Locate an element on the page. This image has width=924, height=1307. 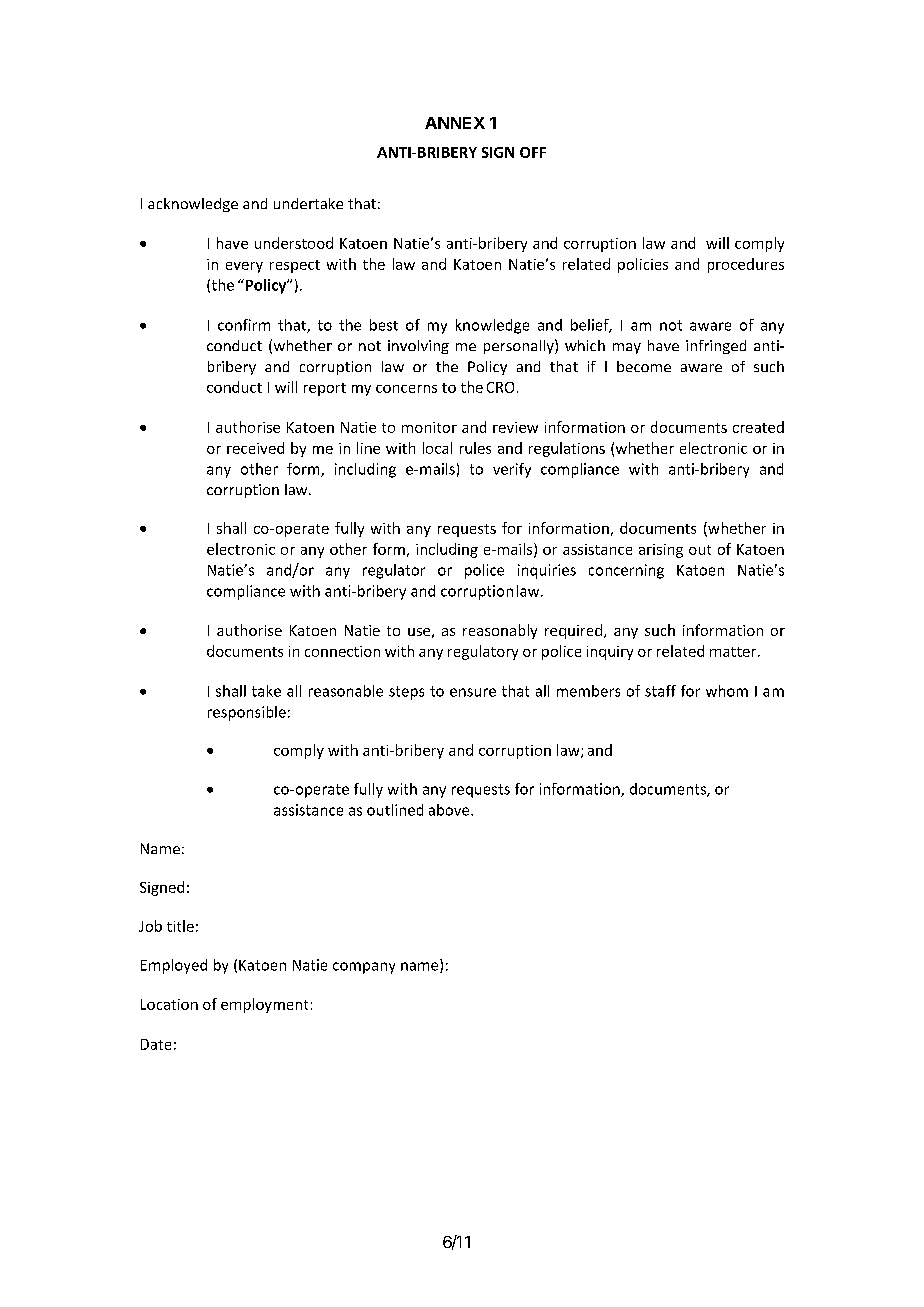
OFF is located at coordinates (533, 152).
